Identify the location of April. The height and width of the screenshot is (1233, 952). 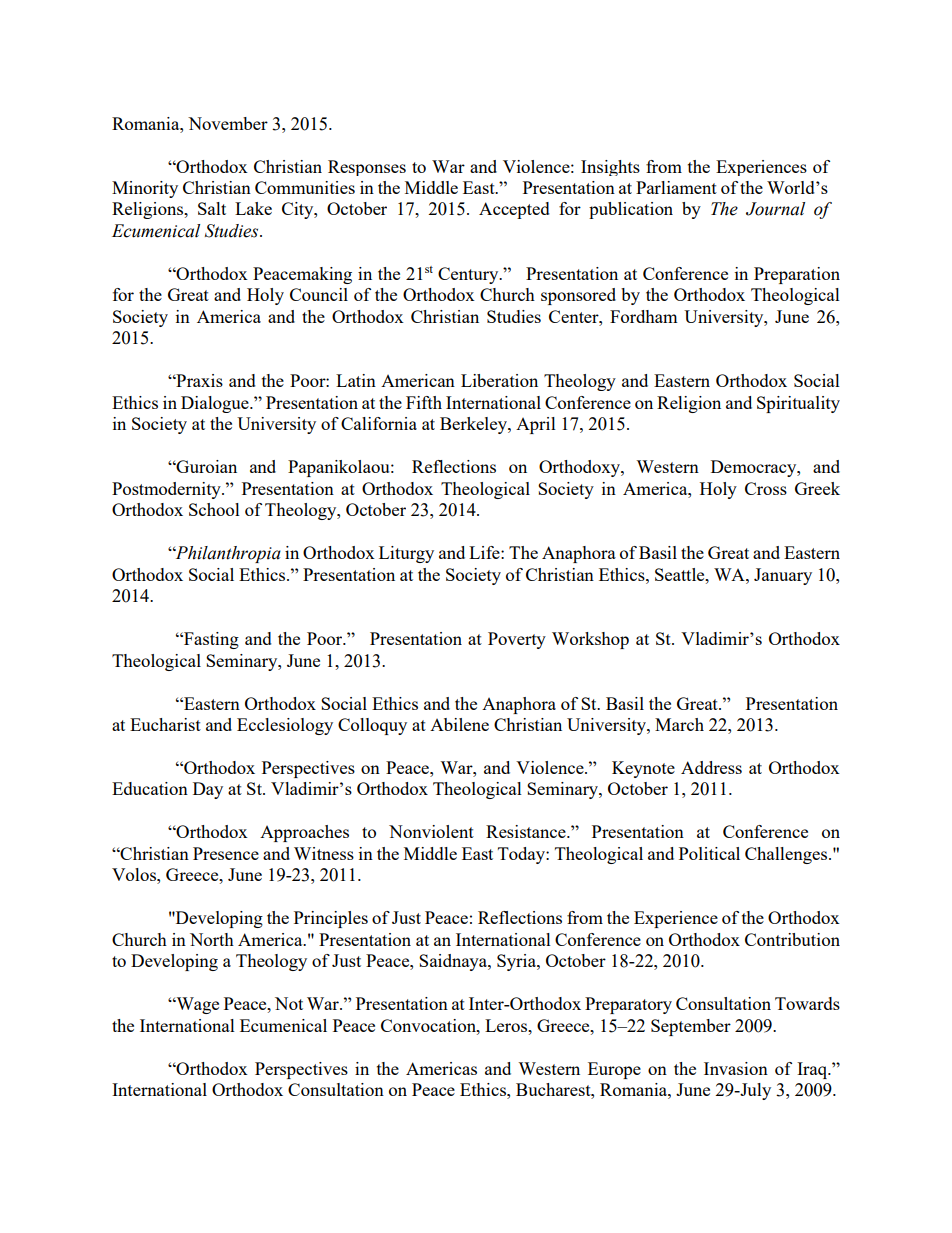
(536, 425).
